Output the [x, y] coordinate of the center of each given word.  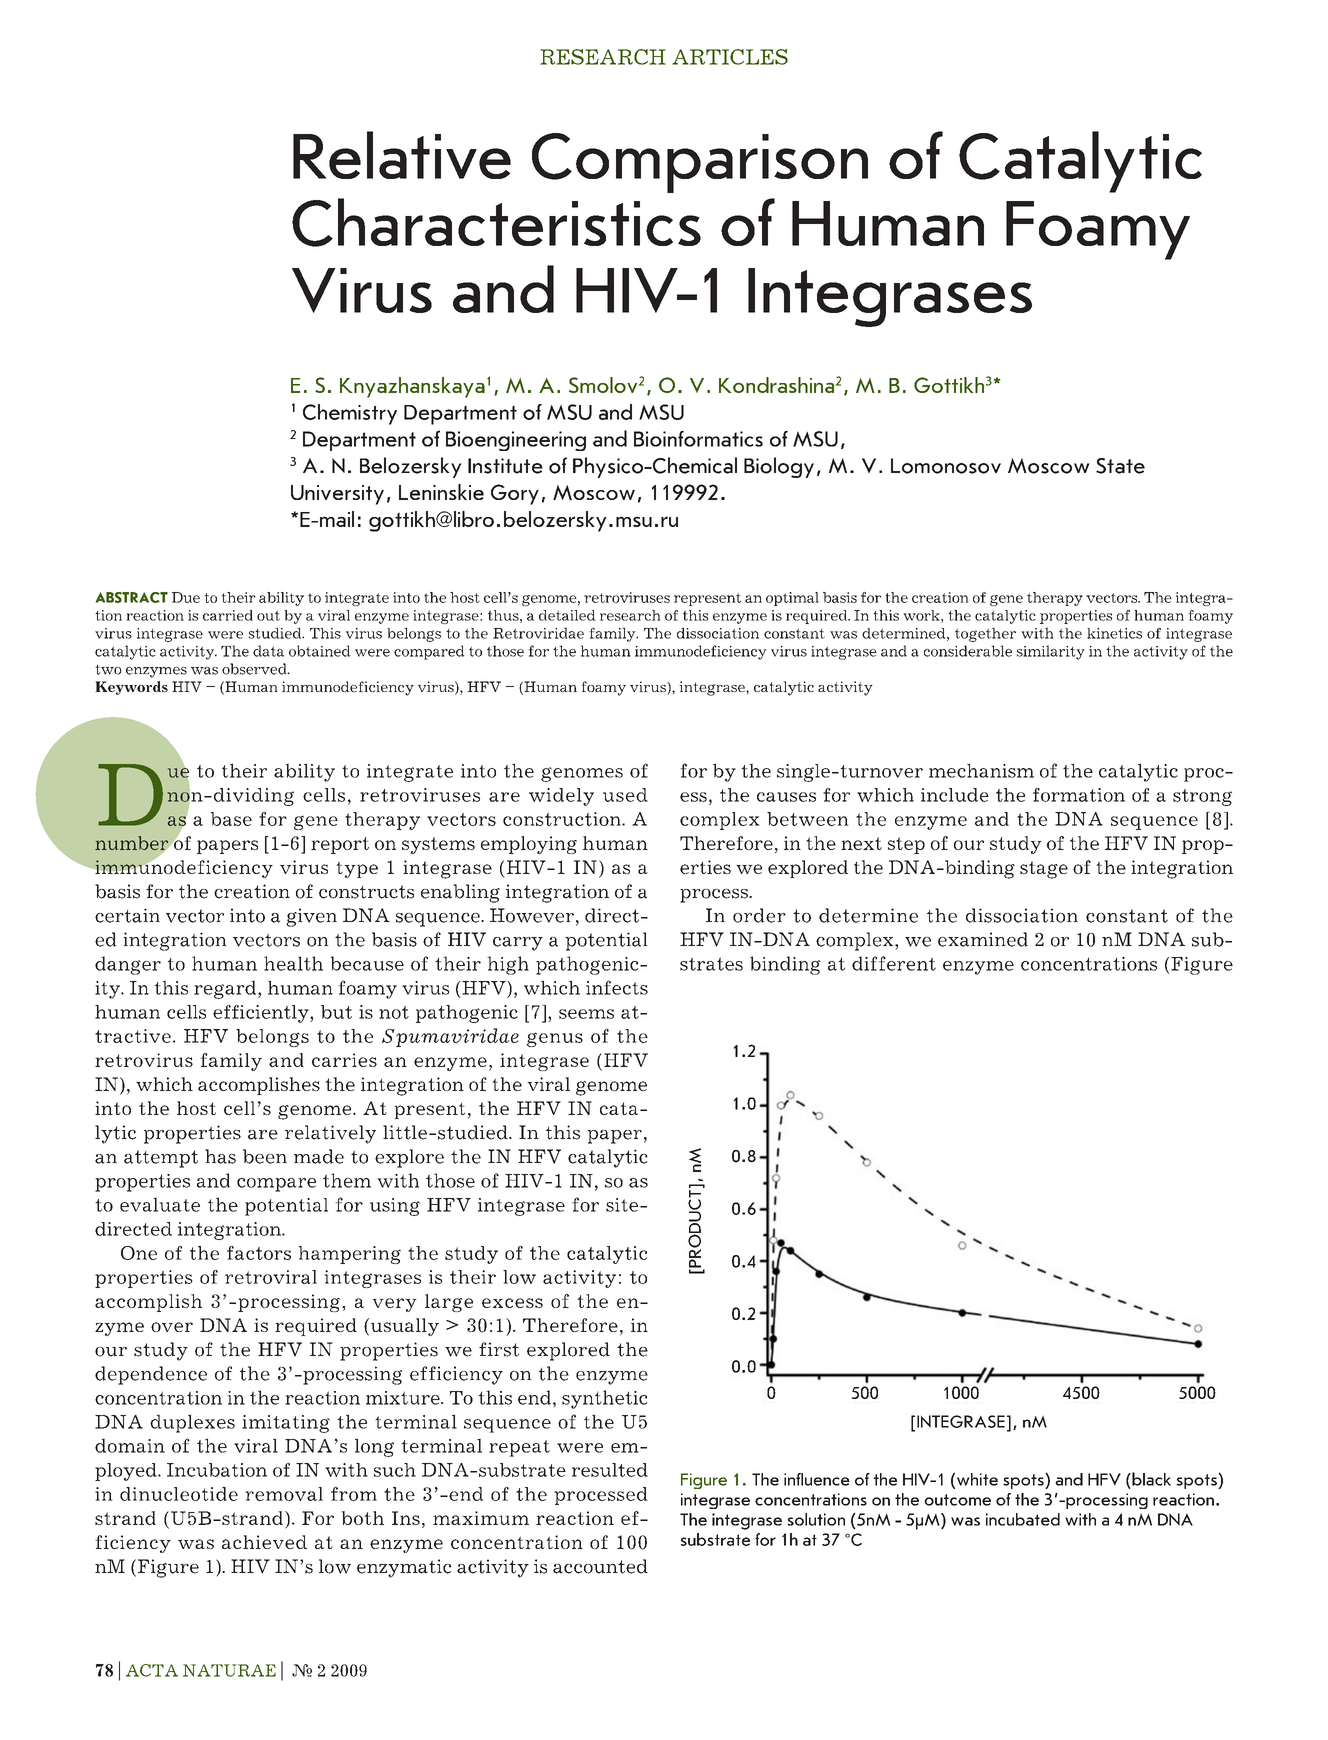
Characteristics [496, 222]
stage [1044, 870]
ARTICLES [730, 57]
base [231, 819]
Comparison [700, 163]
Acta [152, 1670]
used [625, 795]
